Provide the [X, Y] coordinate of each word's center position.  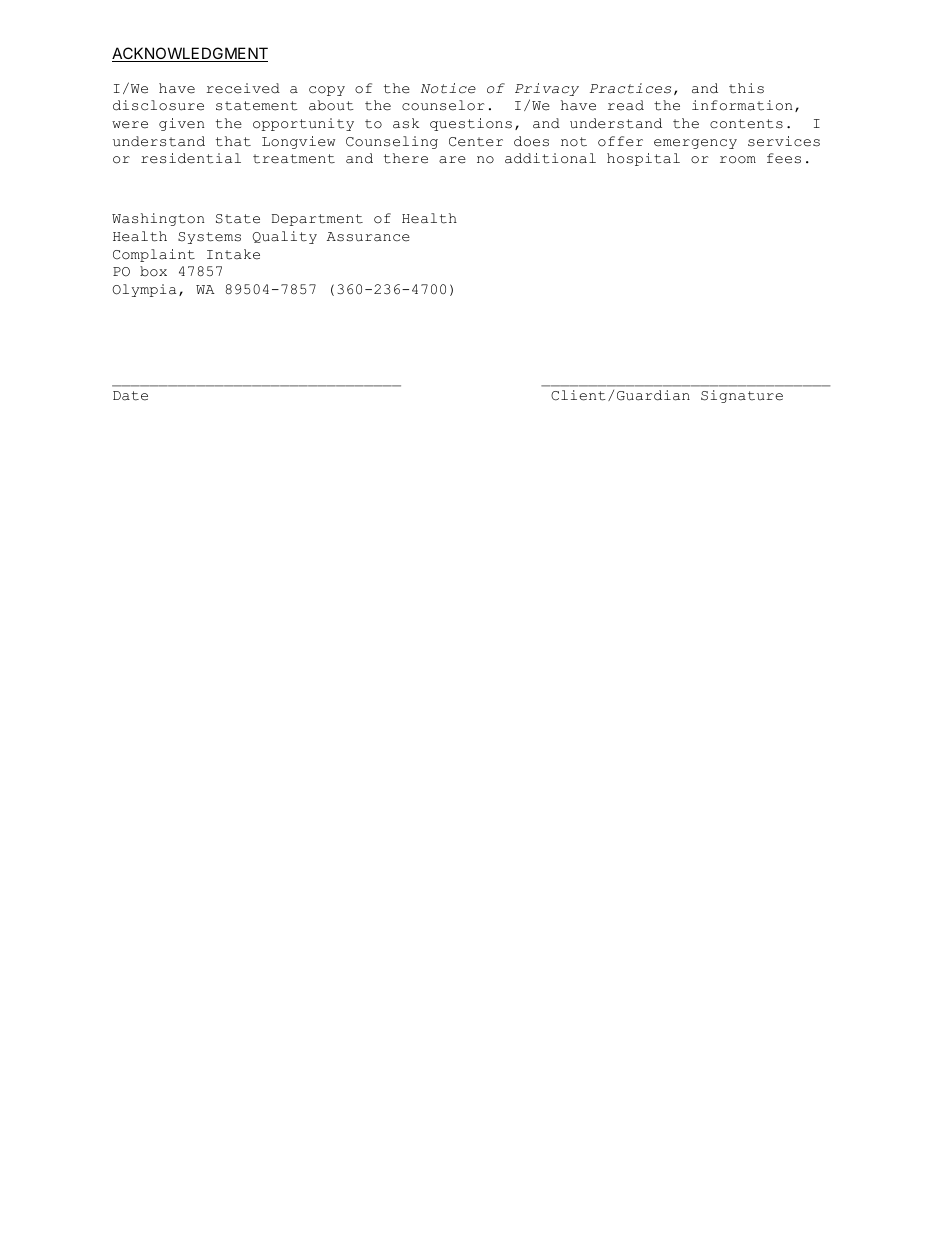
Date [130, 396]
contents [746, 124]
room [738, 160]
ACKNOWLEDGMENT [190, 54]
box [153, 271]
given [181, 124]
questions [471, 124]
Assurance [368, 237]
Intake [233, 254]
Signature [742, 396]
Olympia [144, 290]
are [452, 160]
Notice [448, 88]
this [746, 88]
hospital [643, 159]
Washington [158, 219]
